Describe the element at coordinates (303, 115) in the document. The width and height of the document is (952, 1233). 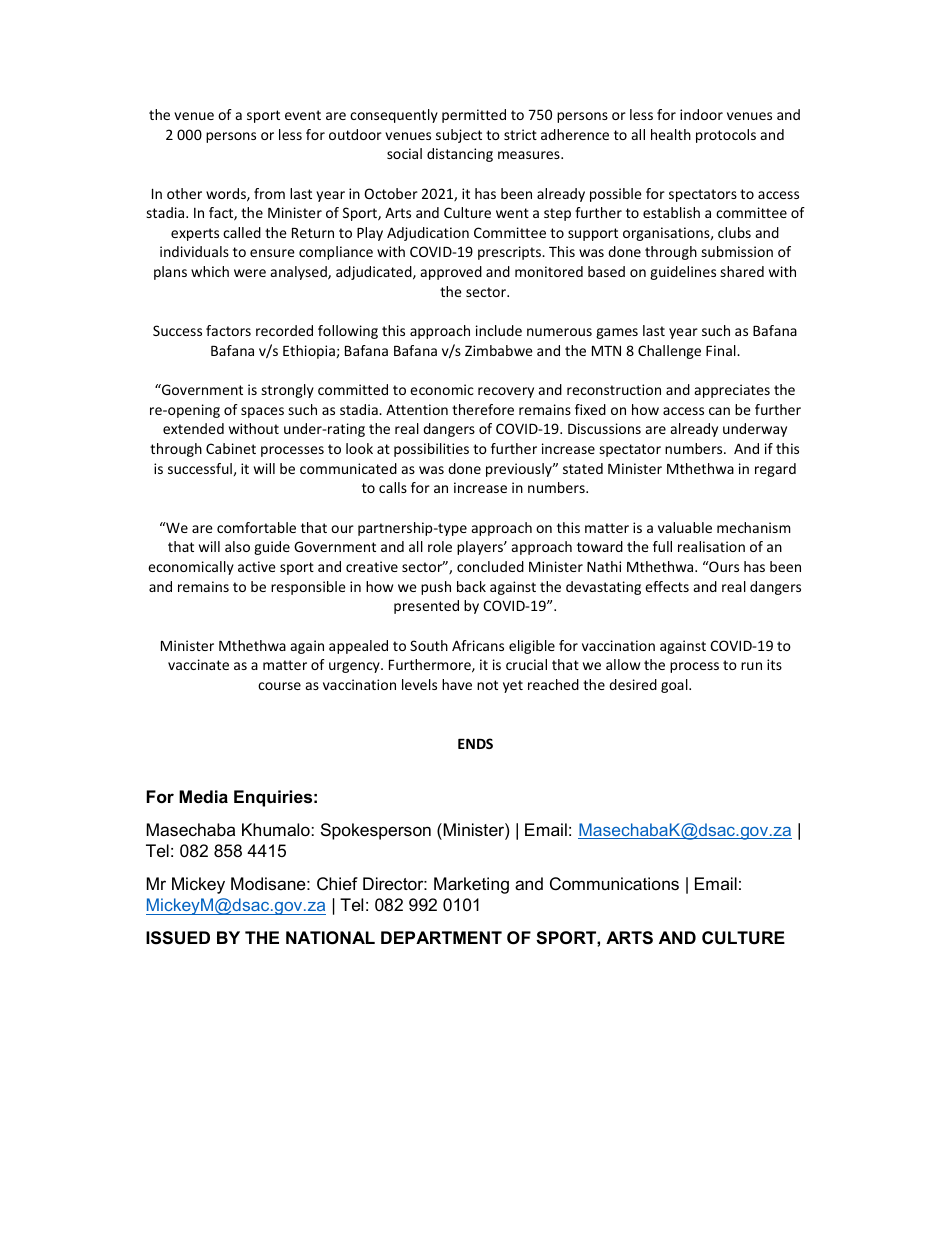
I see `event` at that location.
